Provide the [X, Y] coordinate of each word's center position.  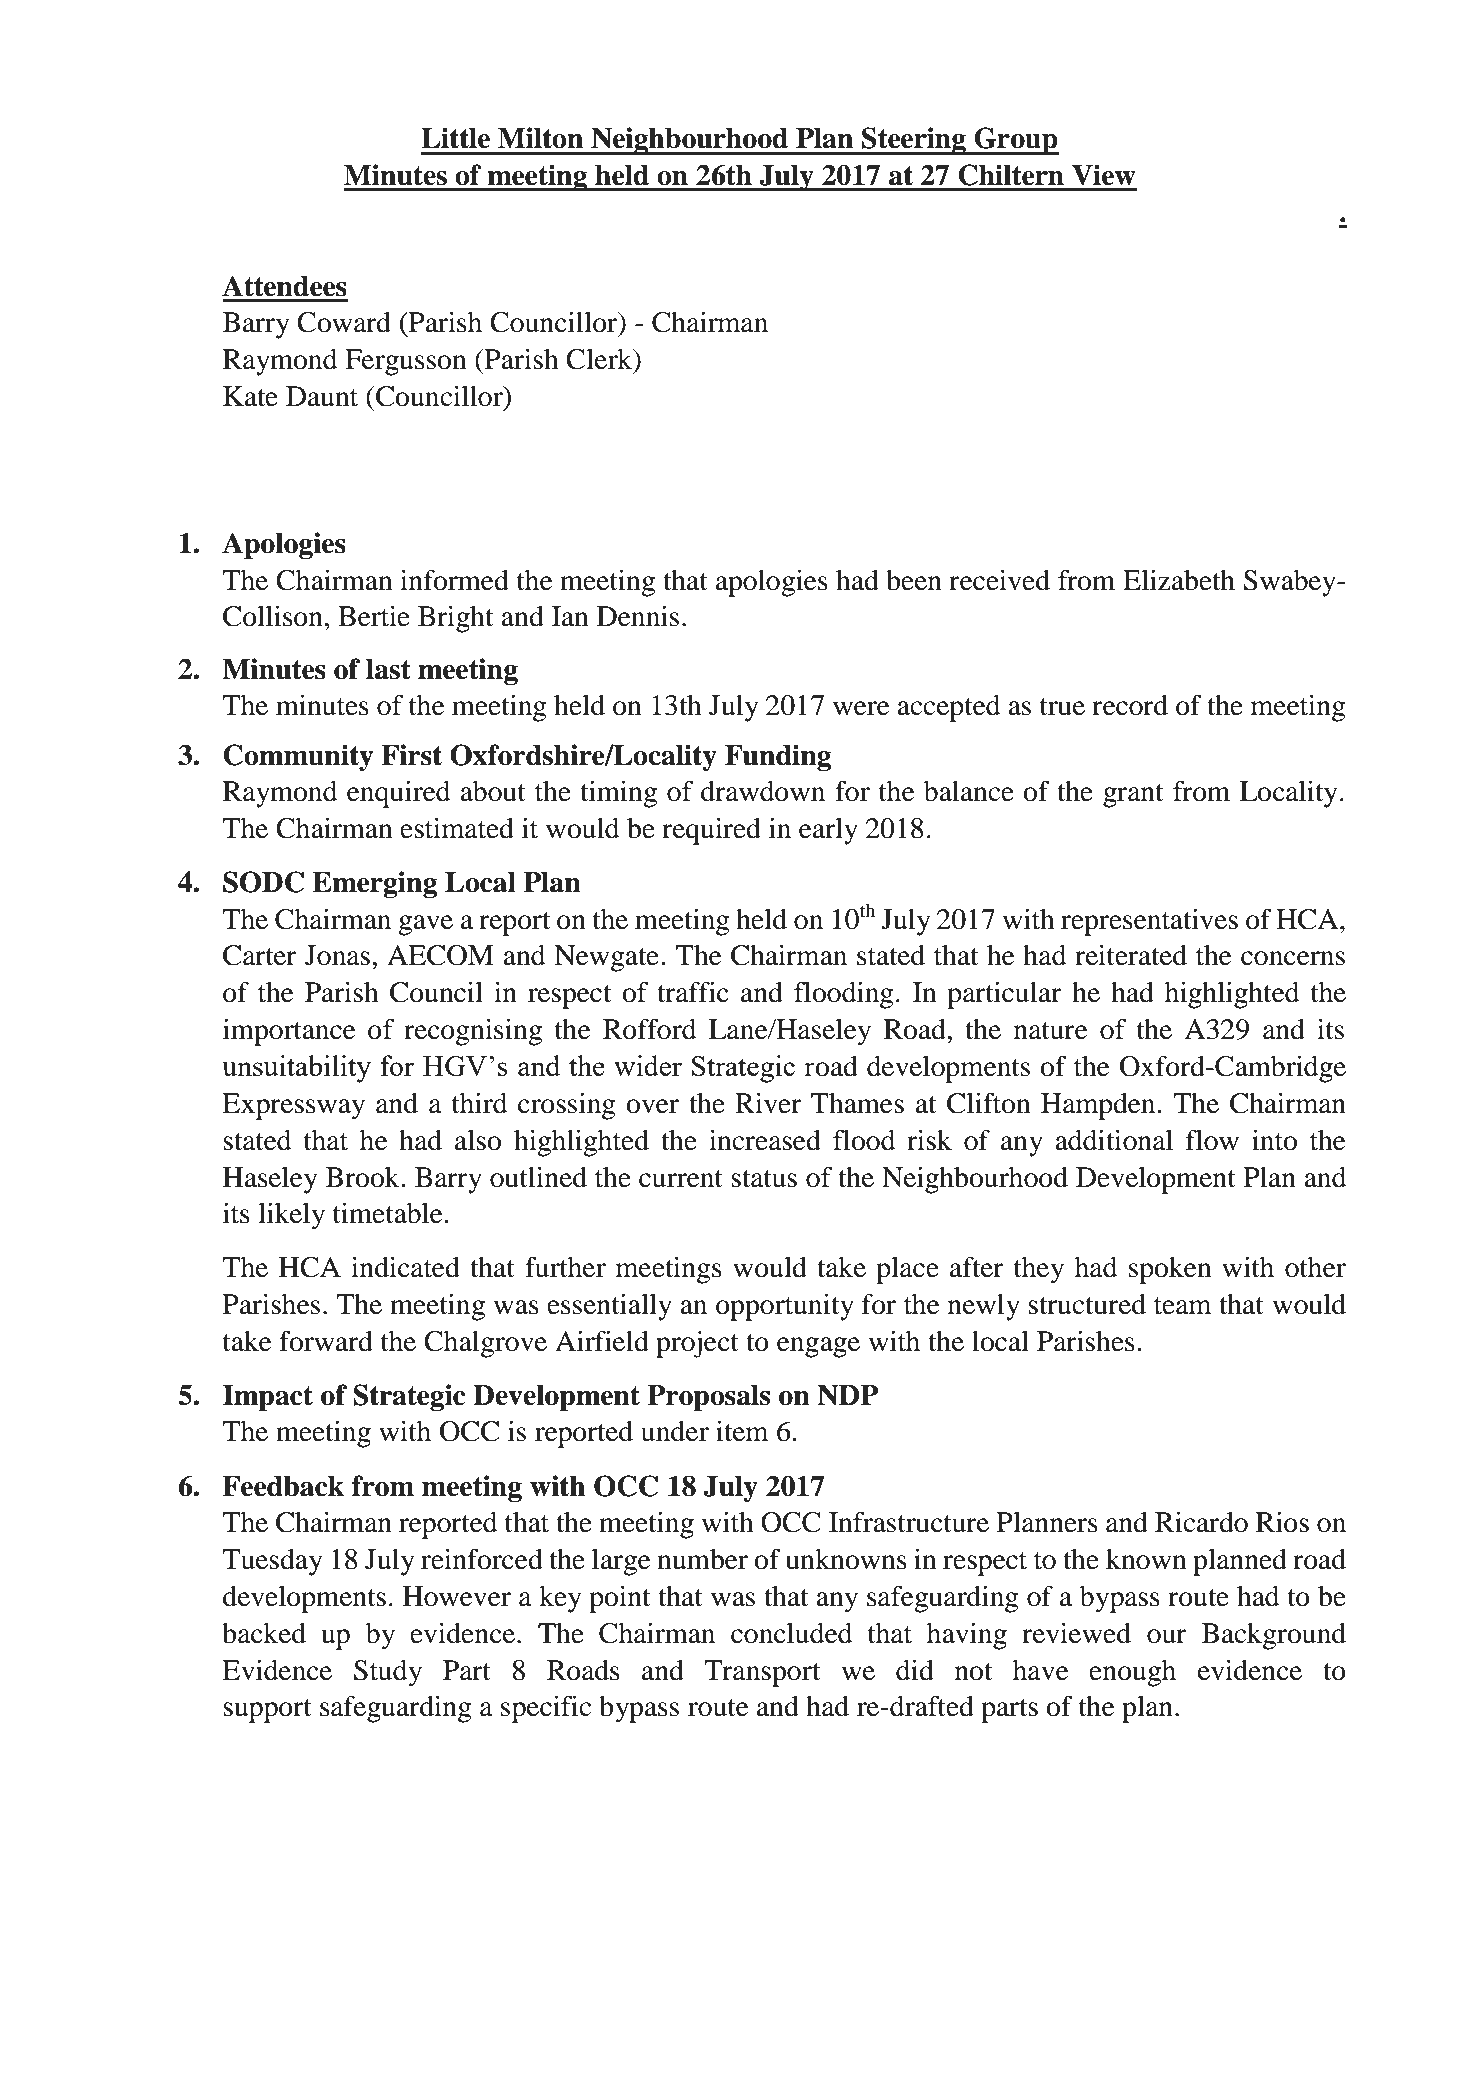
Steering [914, 141]
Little [455, 138]
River [768, 1103]
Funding [778, 757]
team [1182, 1306]
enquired [398, 794]
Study [388, 1673]
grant [1133, 796]
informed [454, 580]
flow [1212, 1140]
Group [1016, 141]
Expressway [293, 1106]
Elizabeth [1179, 580]
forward [326, 1341]
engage [818, 1347]
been [914, 580]
